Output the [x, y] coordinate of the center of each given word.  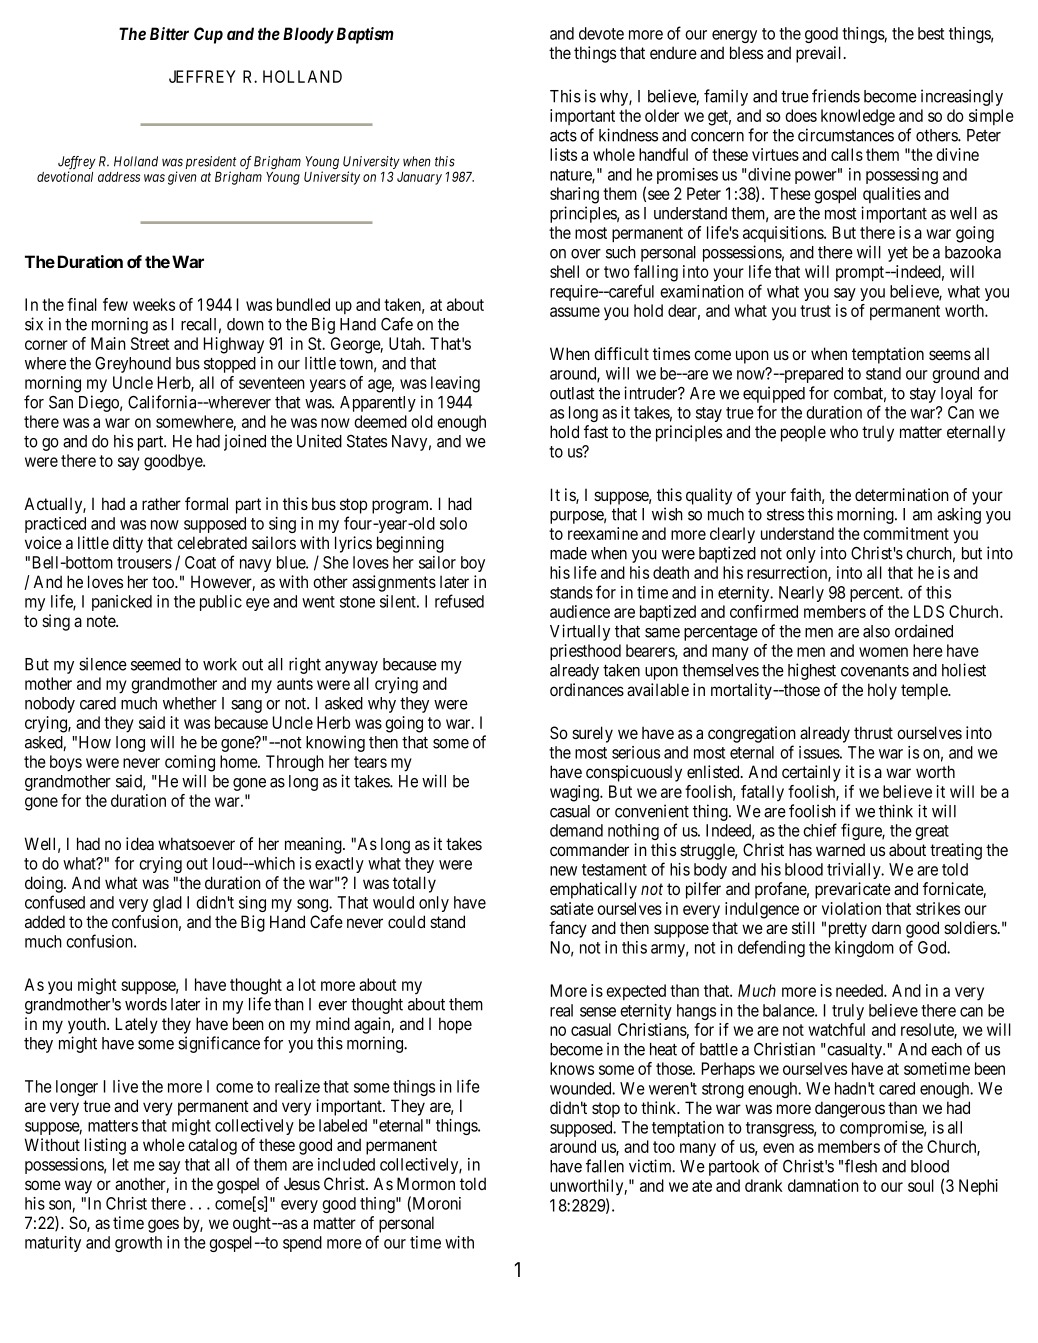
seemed [156, 664]
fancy [568, 929]
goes [163, 1226]
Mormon [426, 1183]
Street [150, 343]
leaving [455, 384]
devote [601, 33]
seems [950, 355]
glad [167, 904]
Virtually [580, 632]
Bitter [169, 33]
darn [886, 927]
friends [836, 96]
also [876, 631]
